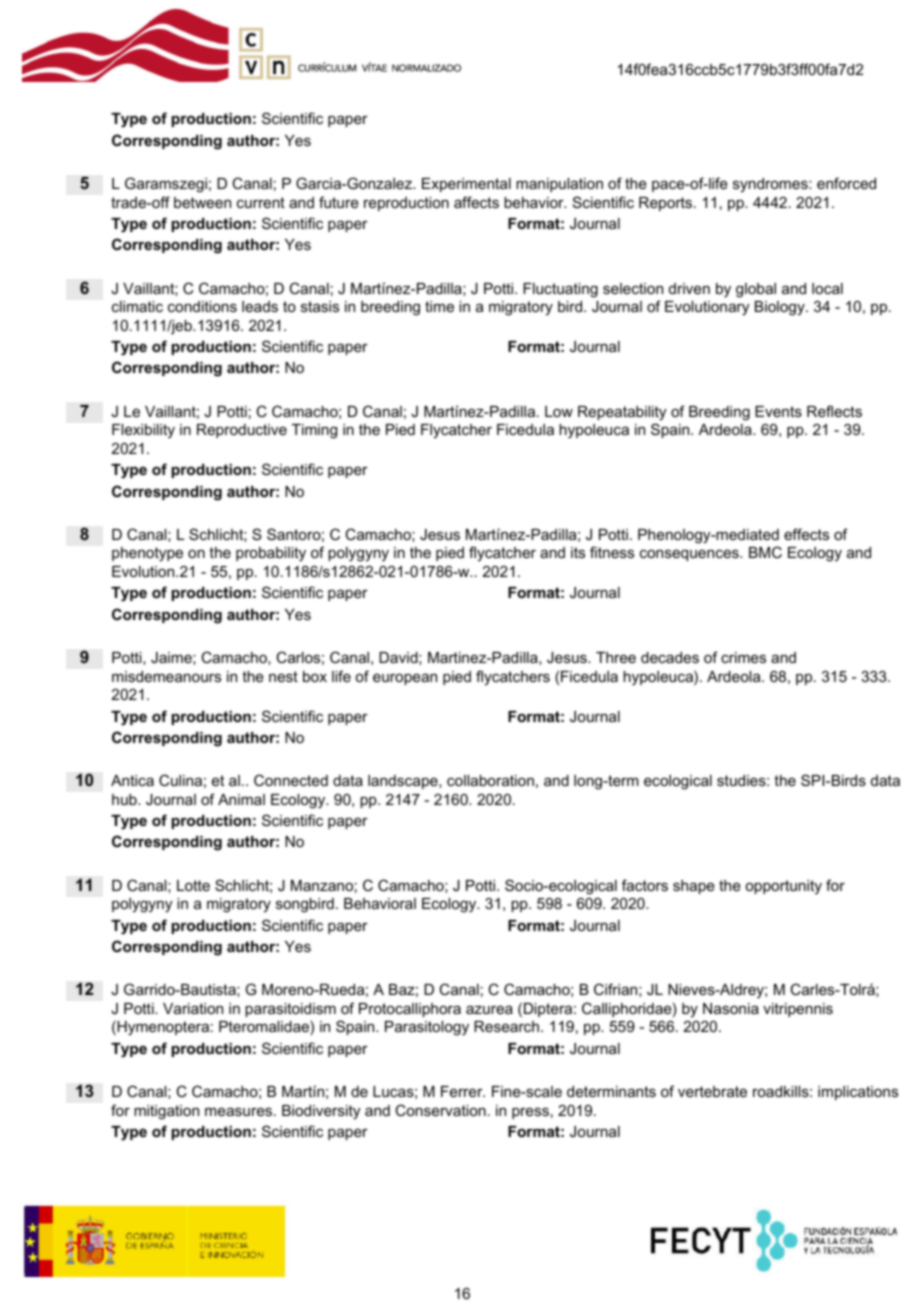  What do you see at coordinates (193, 885) in the screenshot?
I see `Lotte` at bounding box center [193, 885].
